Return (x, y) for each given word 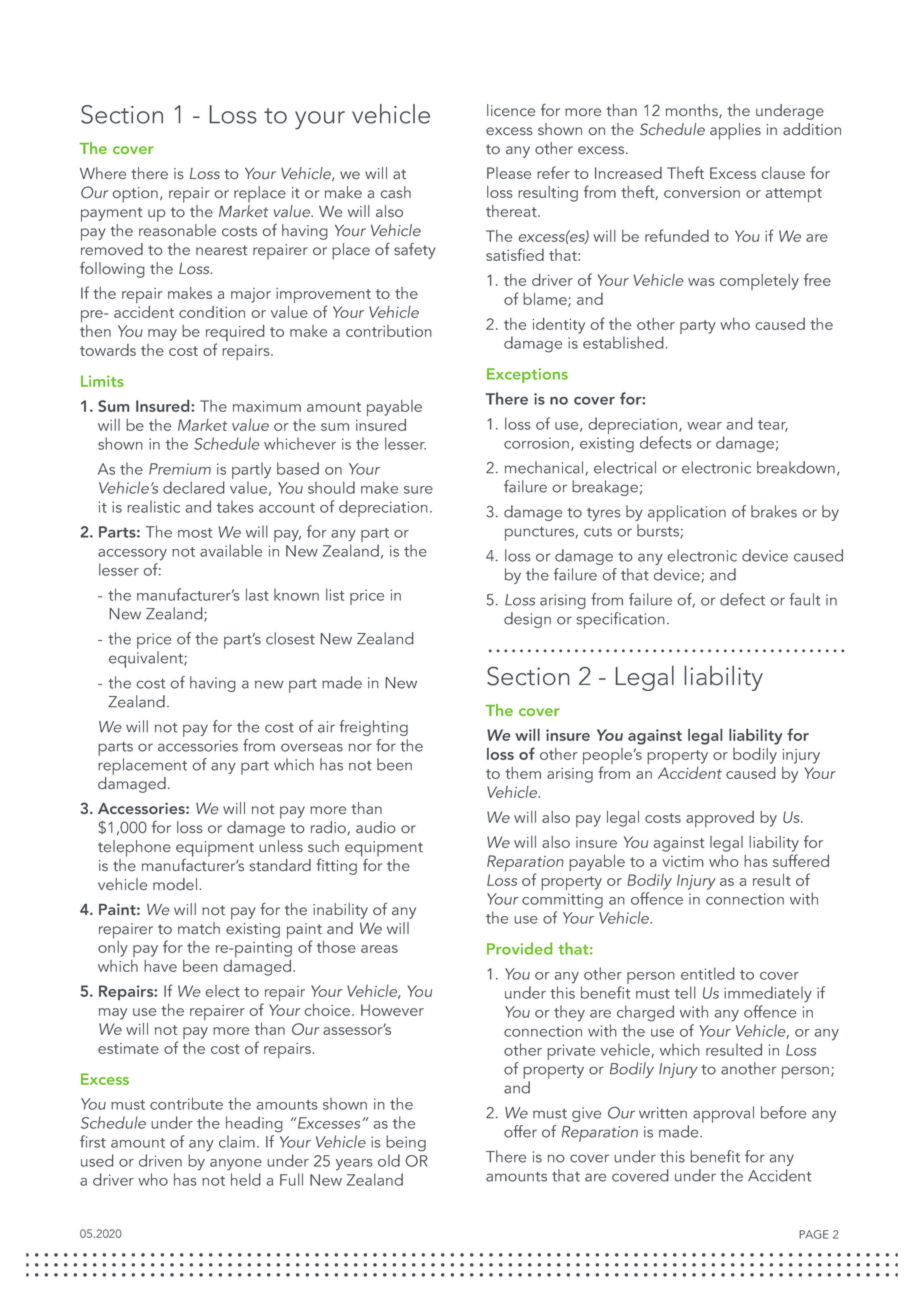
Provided (519, 948)
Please (509, 173)
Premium (180, 469)
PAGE (814, 1234)
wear (704, 426)
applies (735, 131)
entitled (708, 973)
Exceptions (527, 375)
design (527, 620)
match (199, 928)
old (389, 1160)
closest (290, 638)
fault (804, 599)
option (135, 195)
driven (160, 1160)
